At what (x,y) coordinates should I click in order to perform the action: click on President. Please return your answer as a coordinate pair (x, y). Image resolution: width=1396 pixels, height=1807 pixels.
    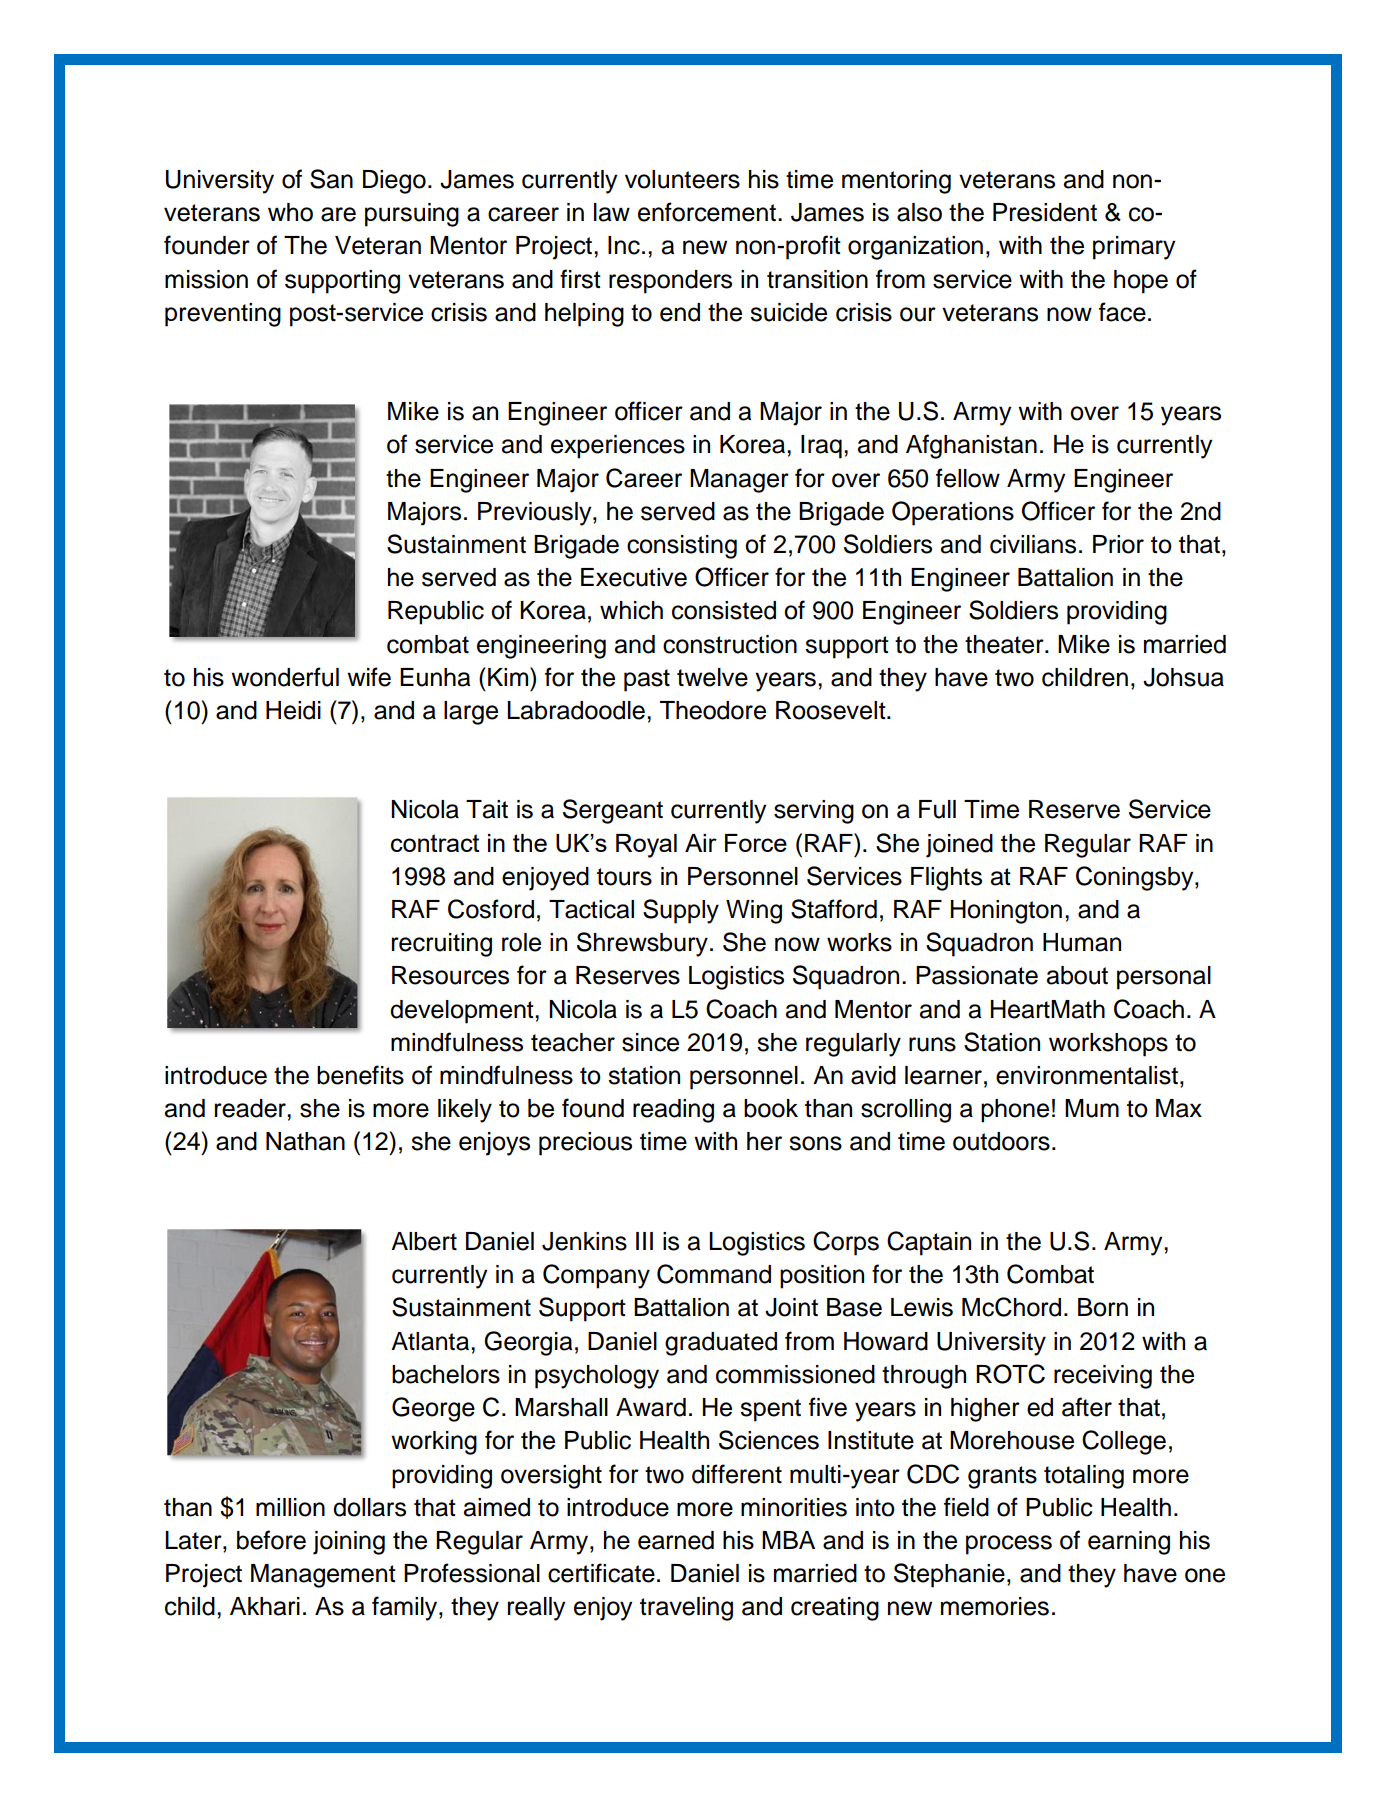
    Looking at the image, I should click on (1045, 212).
